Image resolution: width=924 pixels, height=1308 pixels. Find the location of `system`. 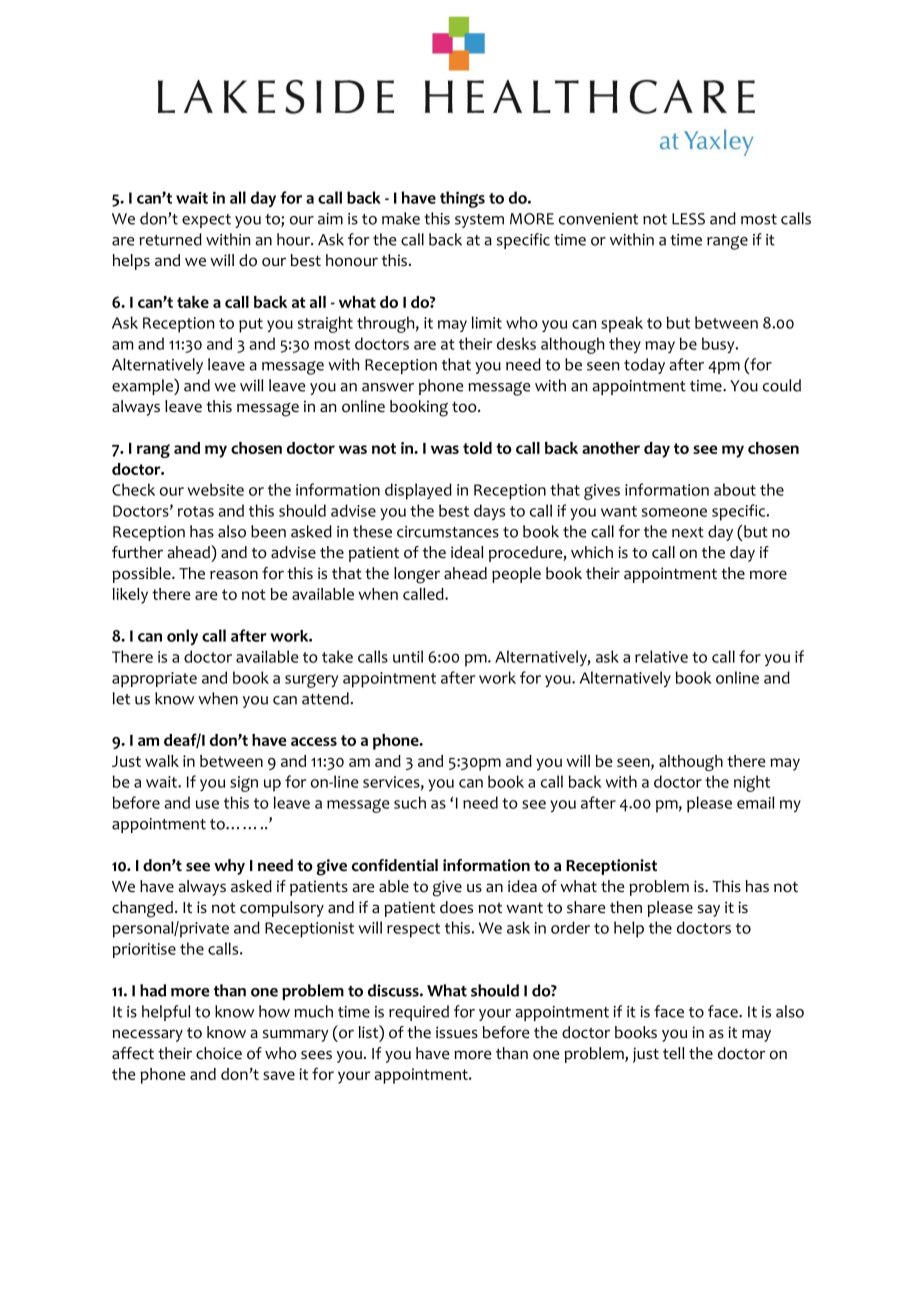

system is located at coordinates (479, 221).
